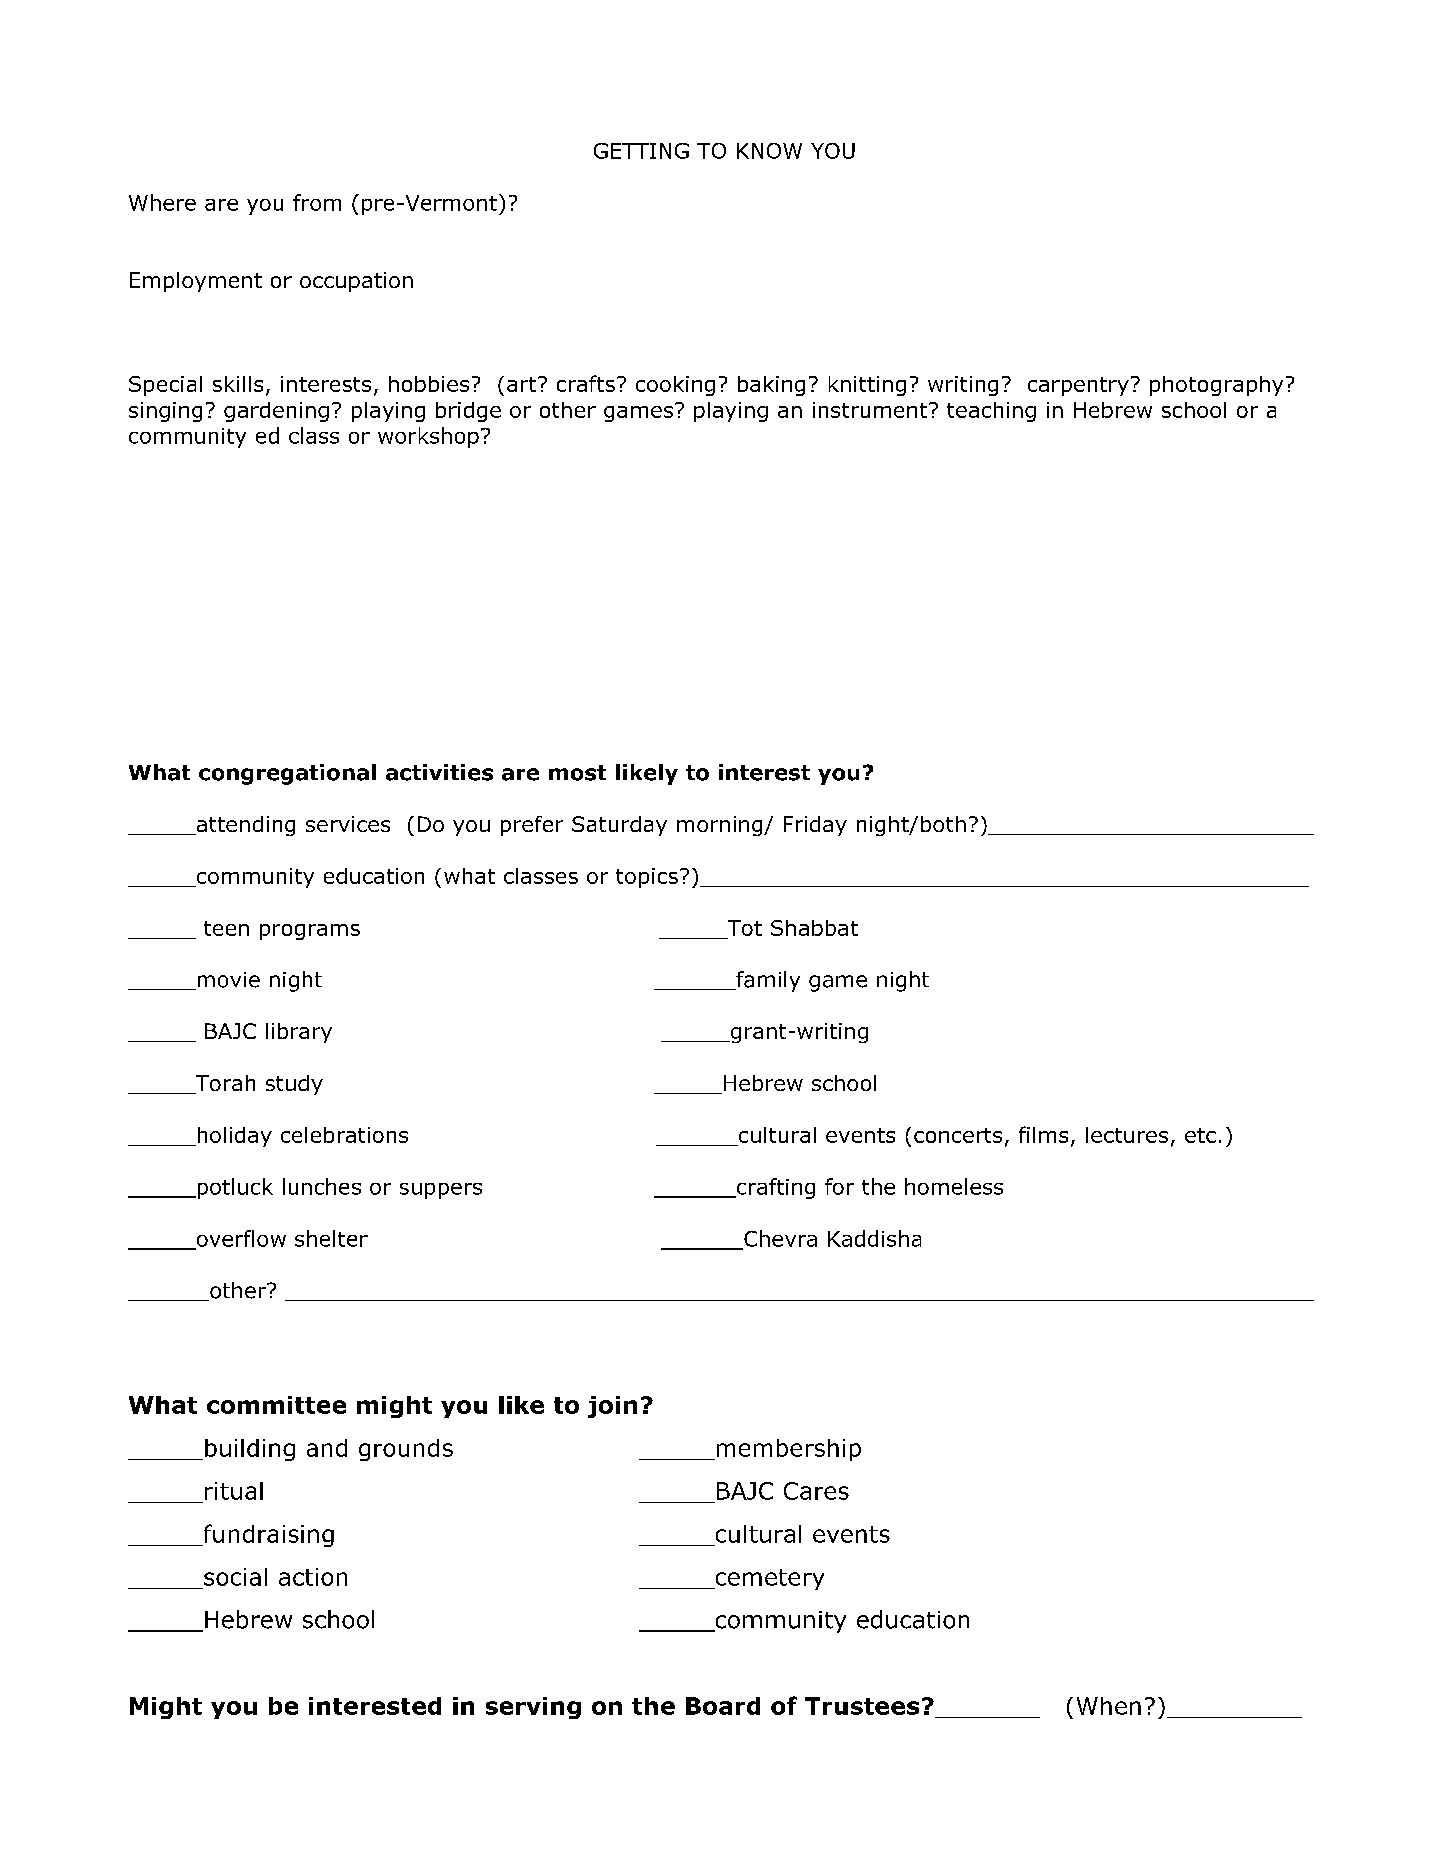 The image size is (1449, 1875). I want to click on Shabbat, so click(814, 928).
